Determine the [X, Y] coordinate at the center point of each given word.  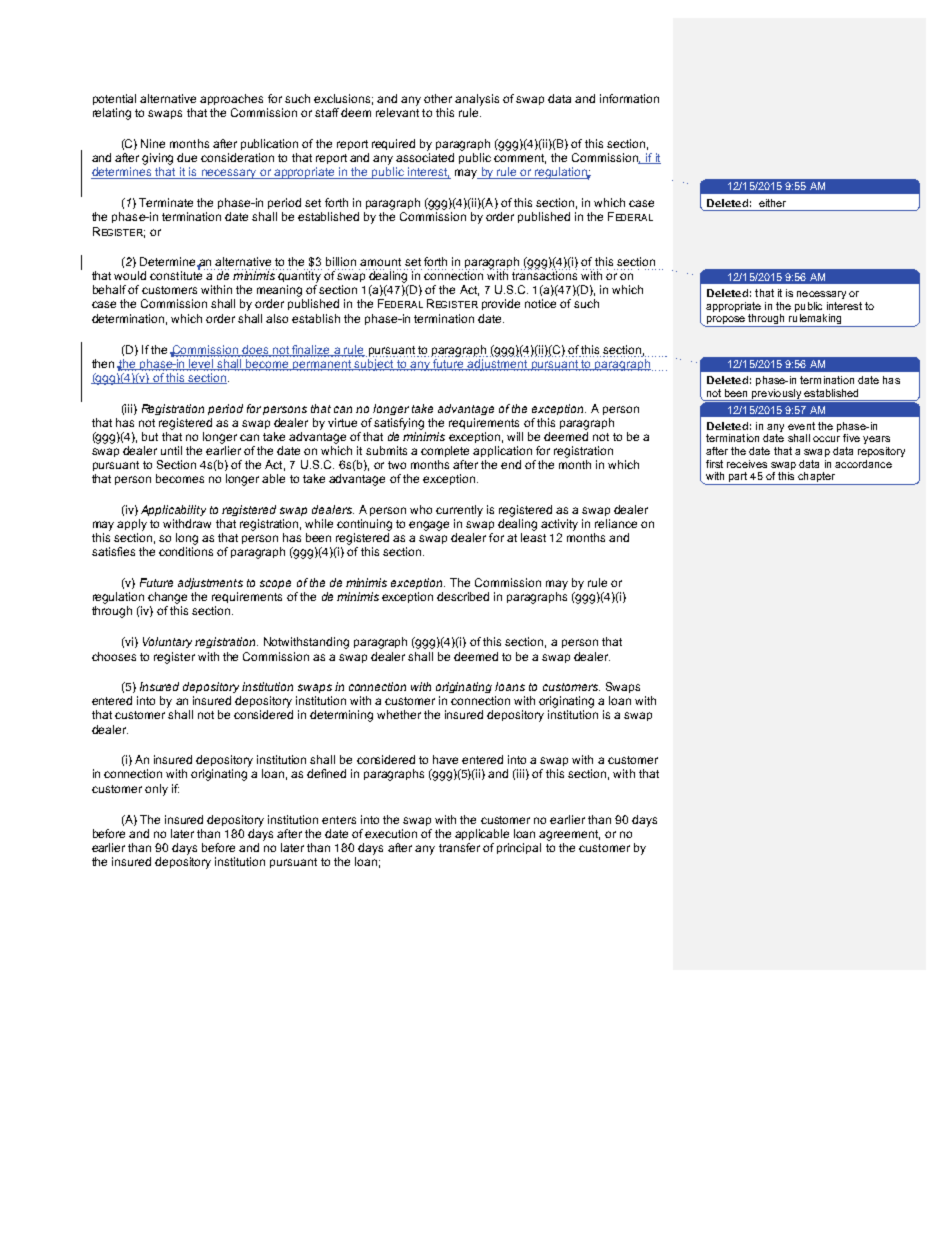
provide [501, 304]
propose [725, 321]
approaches [231, 99]
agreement [569, 835]
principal [519, 848]
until [171, 450]
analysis [477, 100]
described [463, 596]
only [156, 790]
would [130, 275]
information [629, 98]
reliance [616, 523]
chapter [816, 478]
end [511, 464]
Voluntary [167, 642]
